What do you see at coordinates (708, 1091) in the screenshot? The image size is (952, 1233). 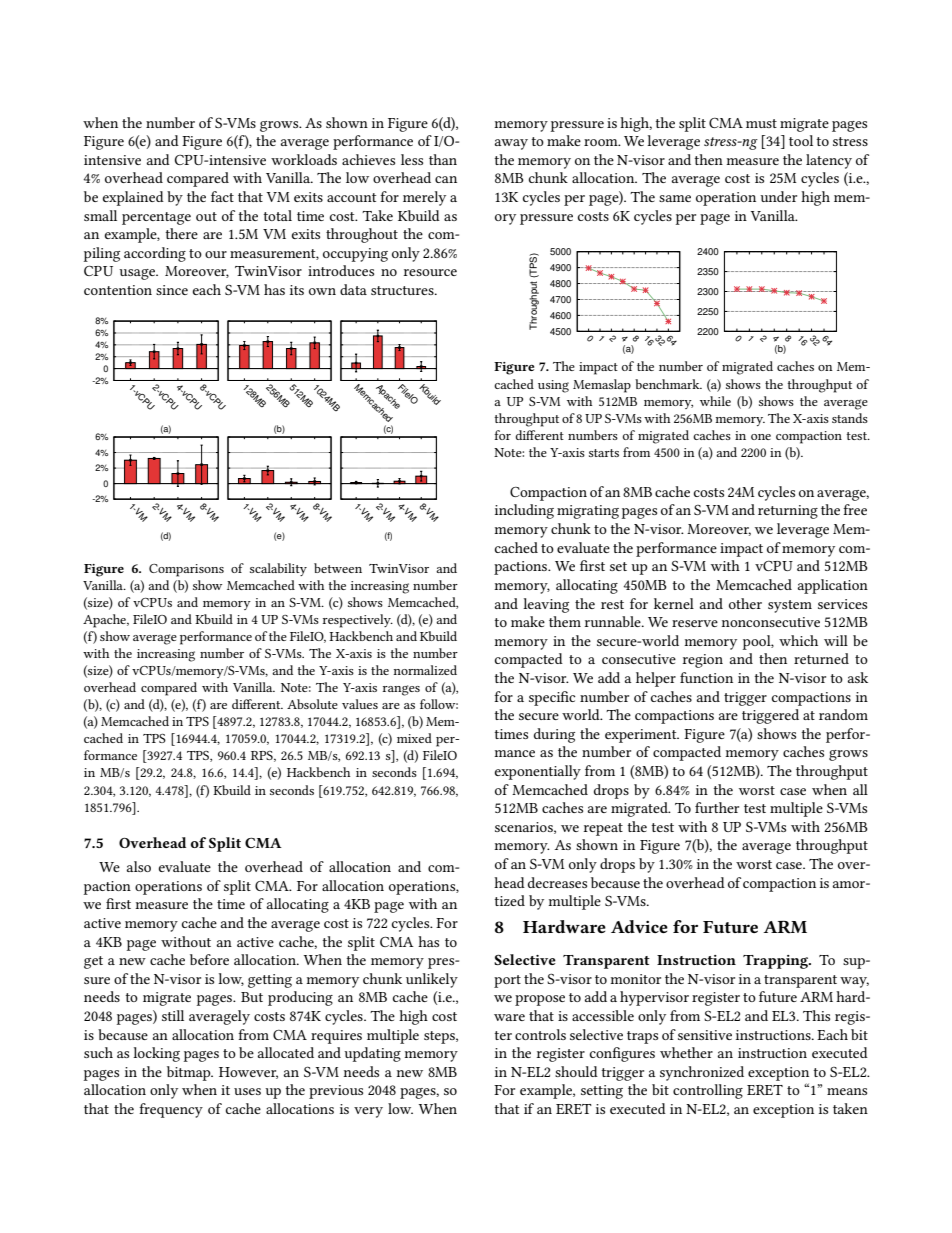 I see `controlling` at bounding box center [708, 1091].
